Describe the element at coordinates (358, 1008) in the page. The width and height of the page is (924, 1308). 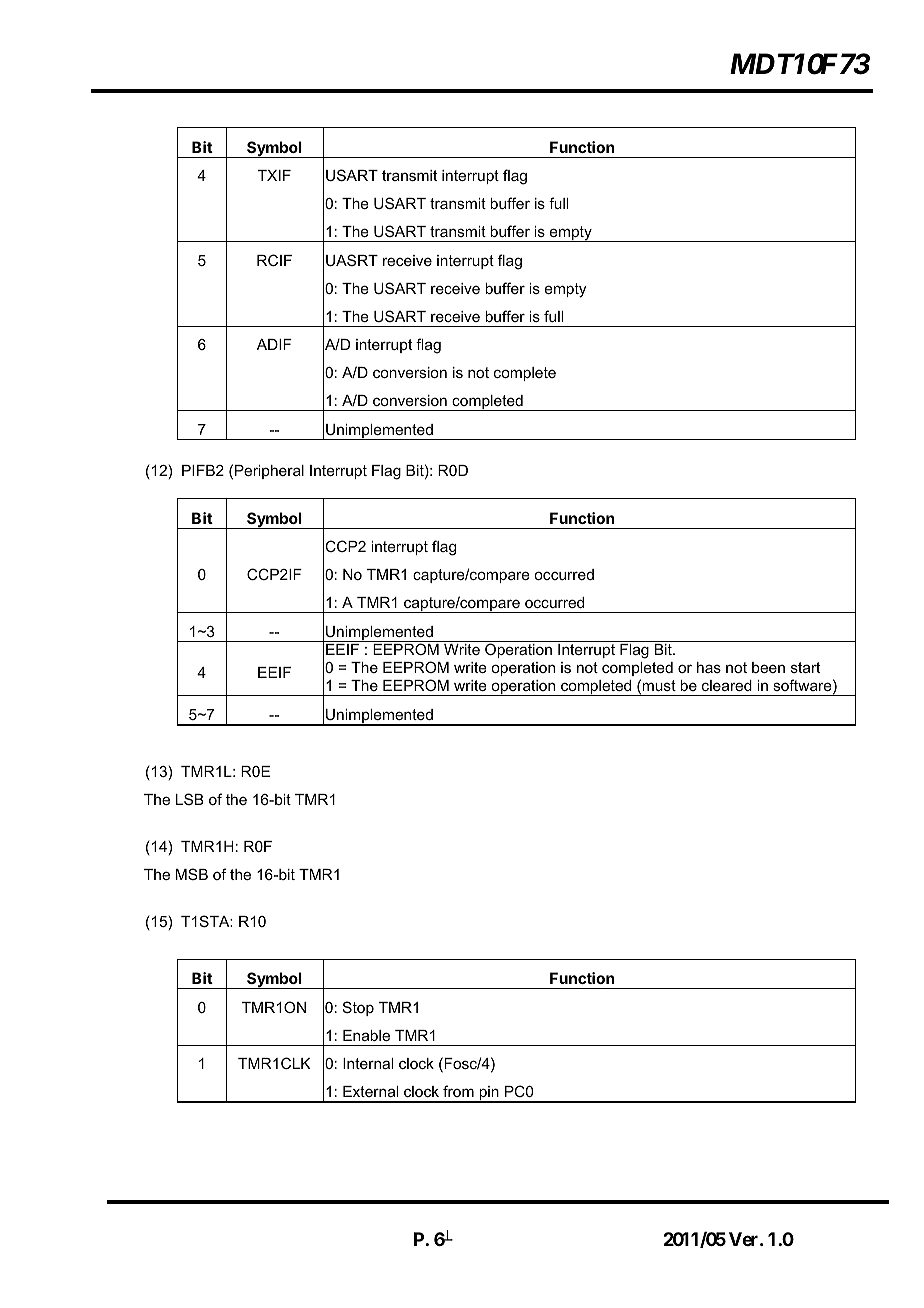
I see `Stop` at that location.
